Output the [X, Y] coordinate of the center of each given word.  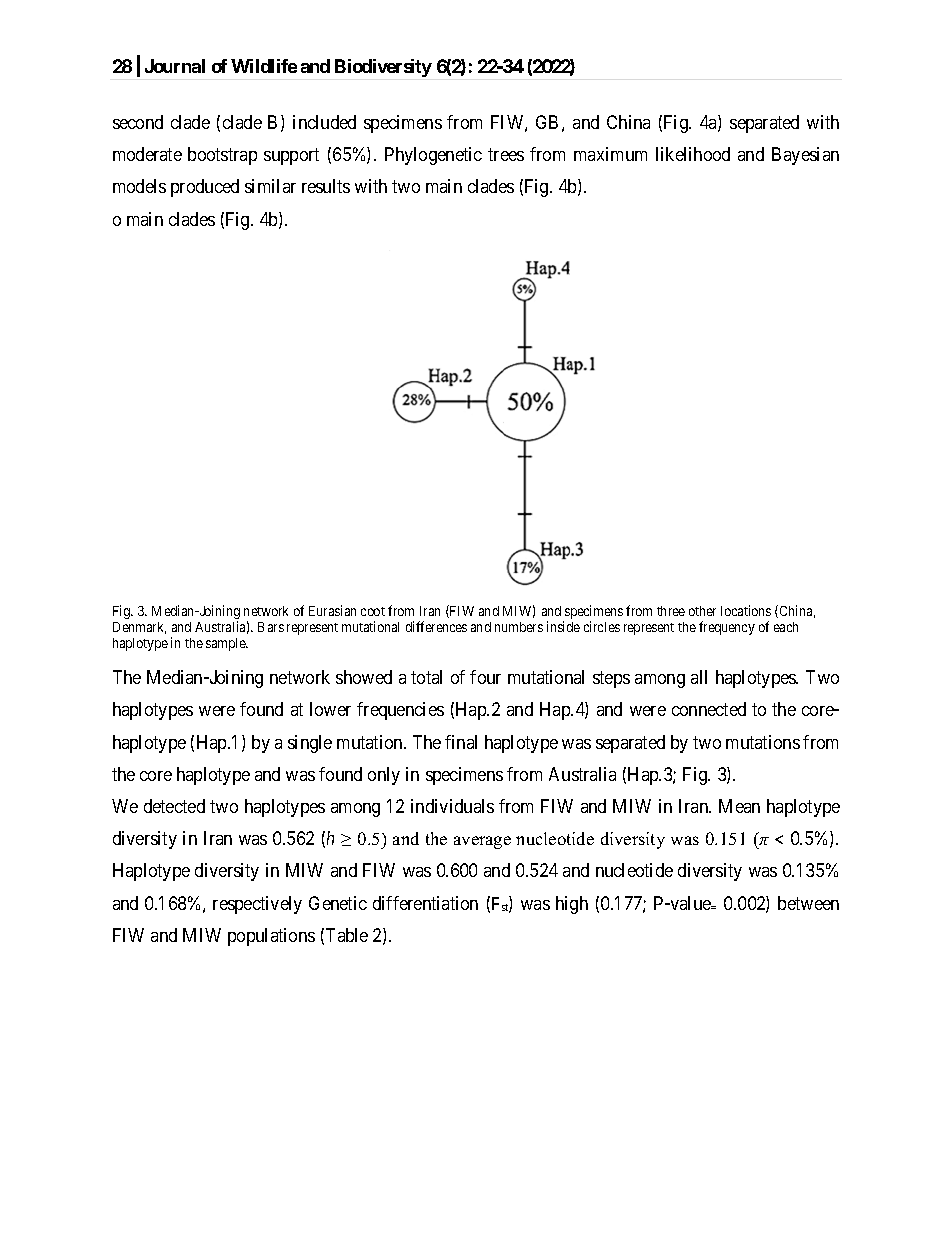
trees [506, 154]
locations [746, 610]
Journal [175, 66]
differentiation [425, 903]
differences [436, 626]
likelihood [693, 154]
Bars [271, 627]
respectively [257, 905]
